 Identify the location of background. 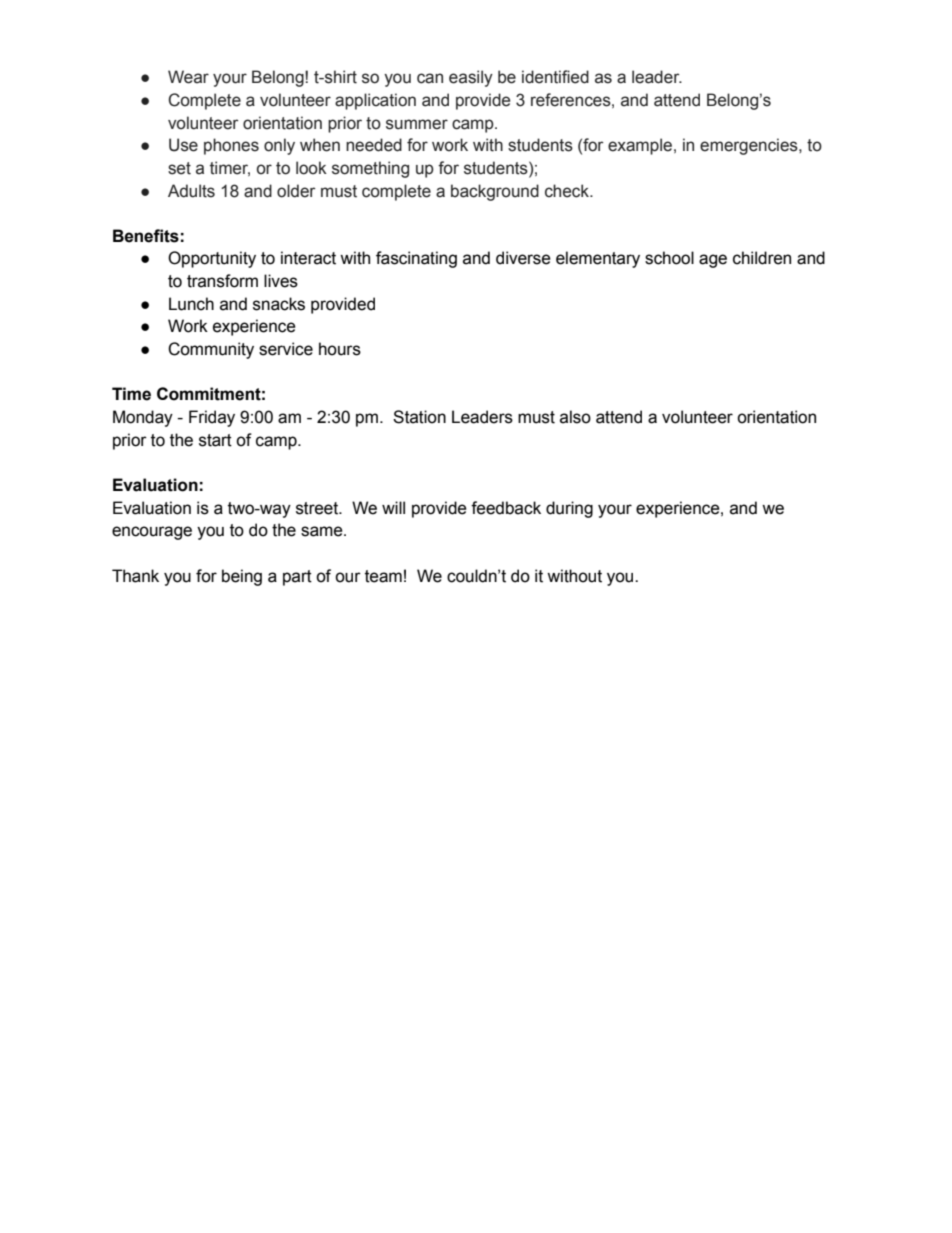
(495, 192).
